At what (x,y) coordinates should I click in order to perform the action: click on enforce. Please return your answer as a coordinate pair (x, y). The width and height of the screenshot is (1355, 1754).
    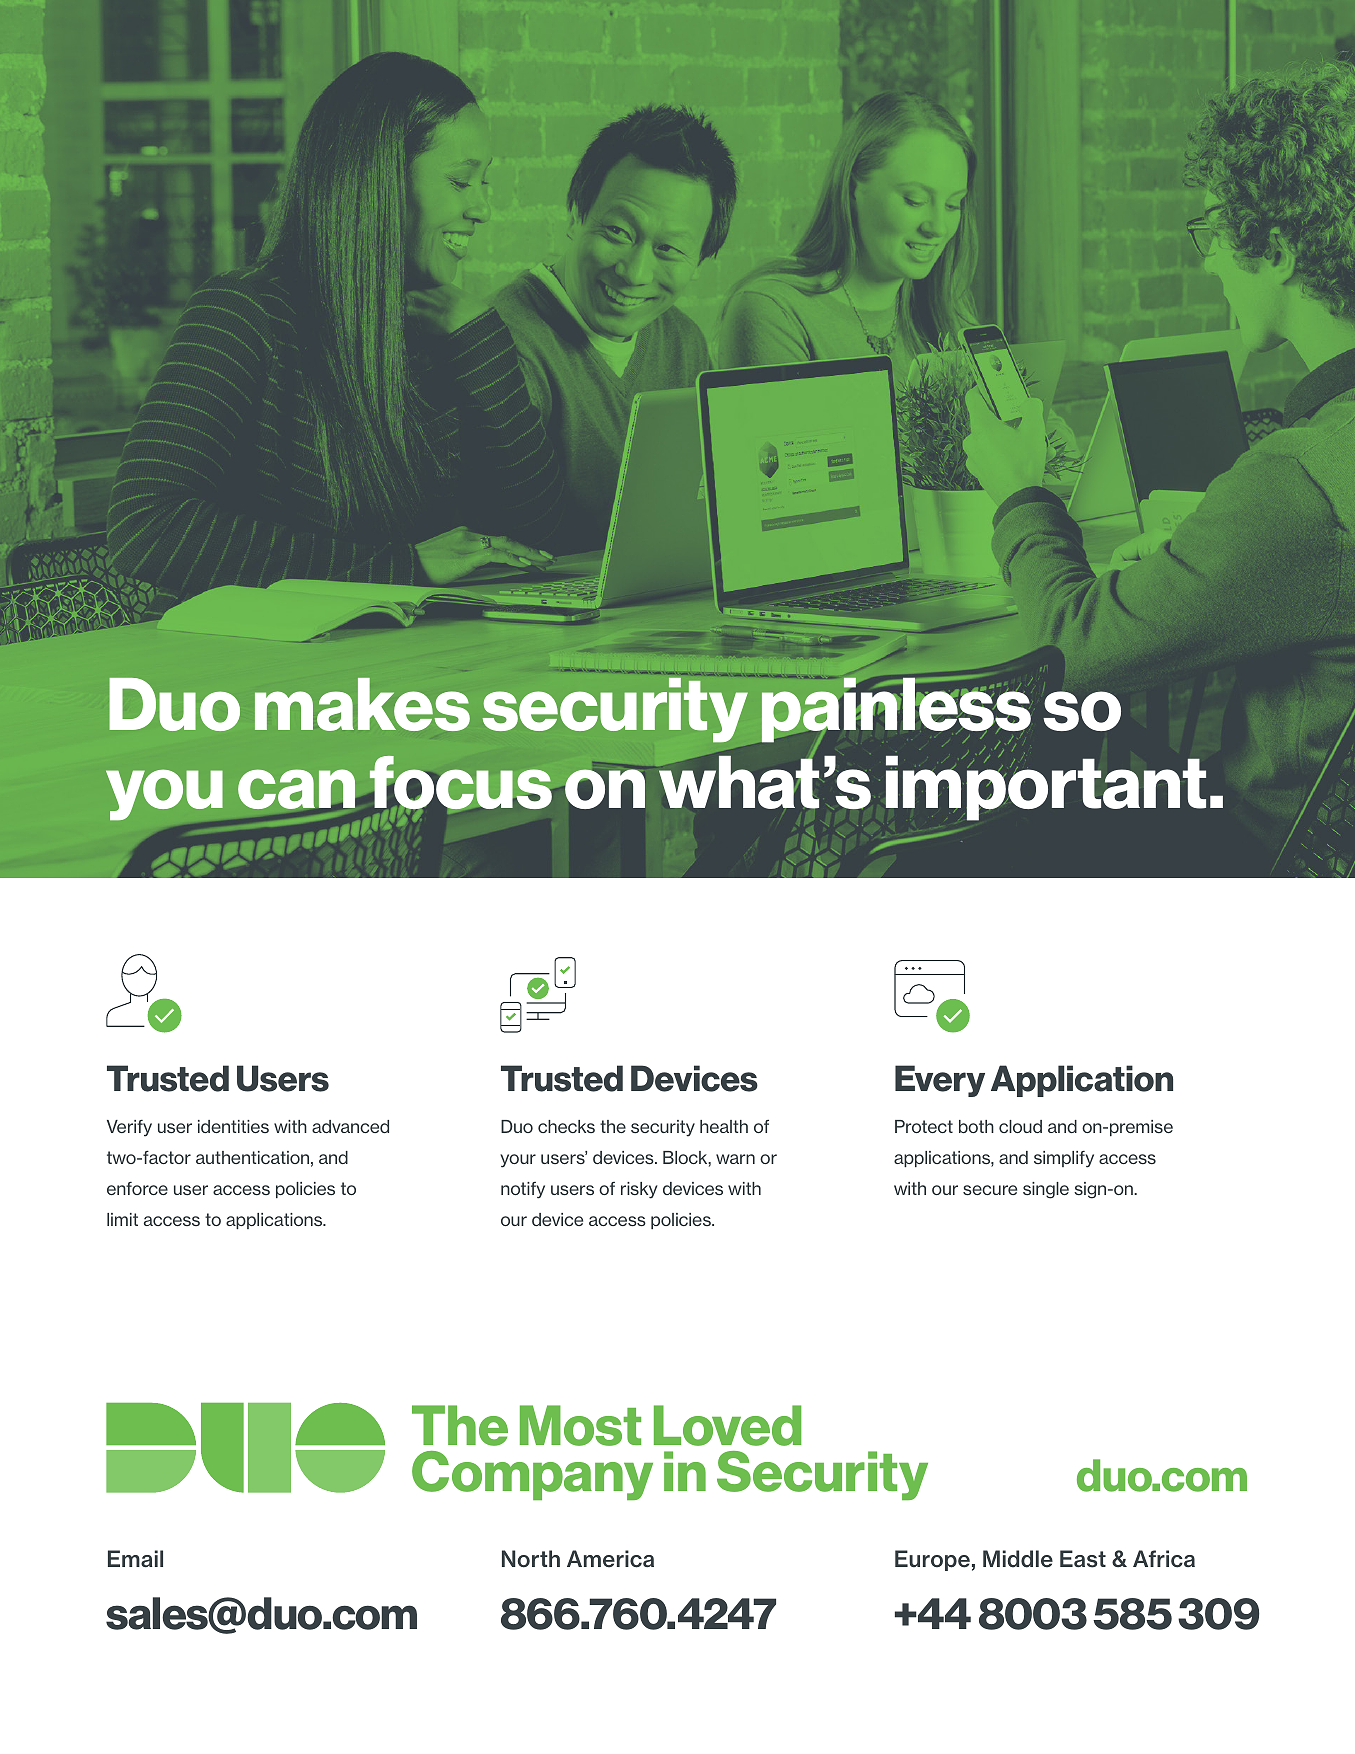
    Looking at the image, I should click on (137, 1188).
